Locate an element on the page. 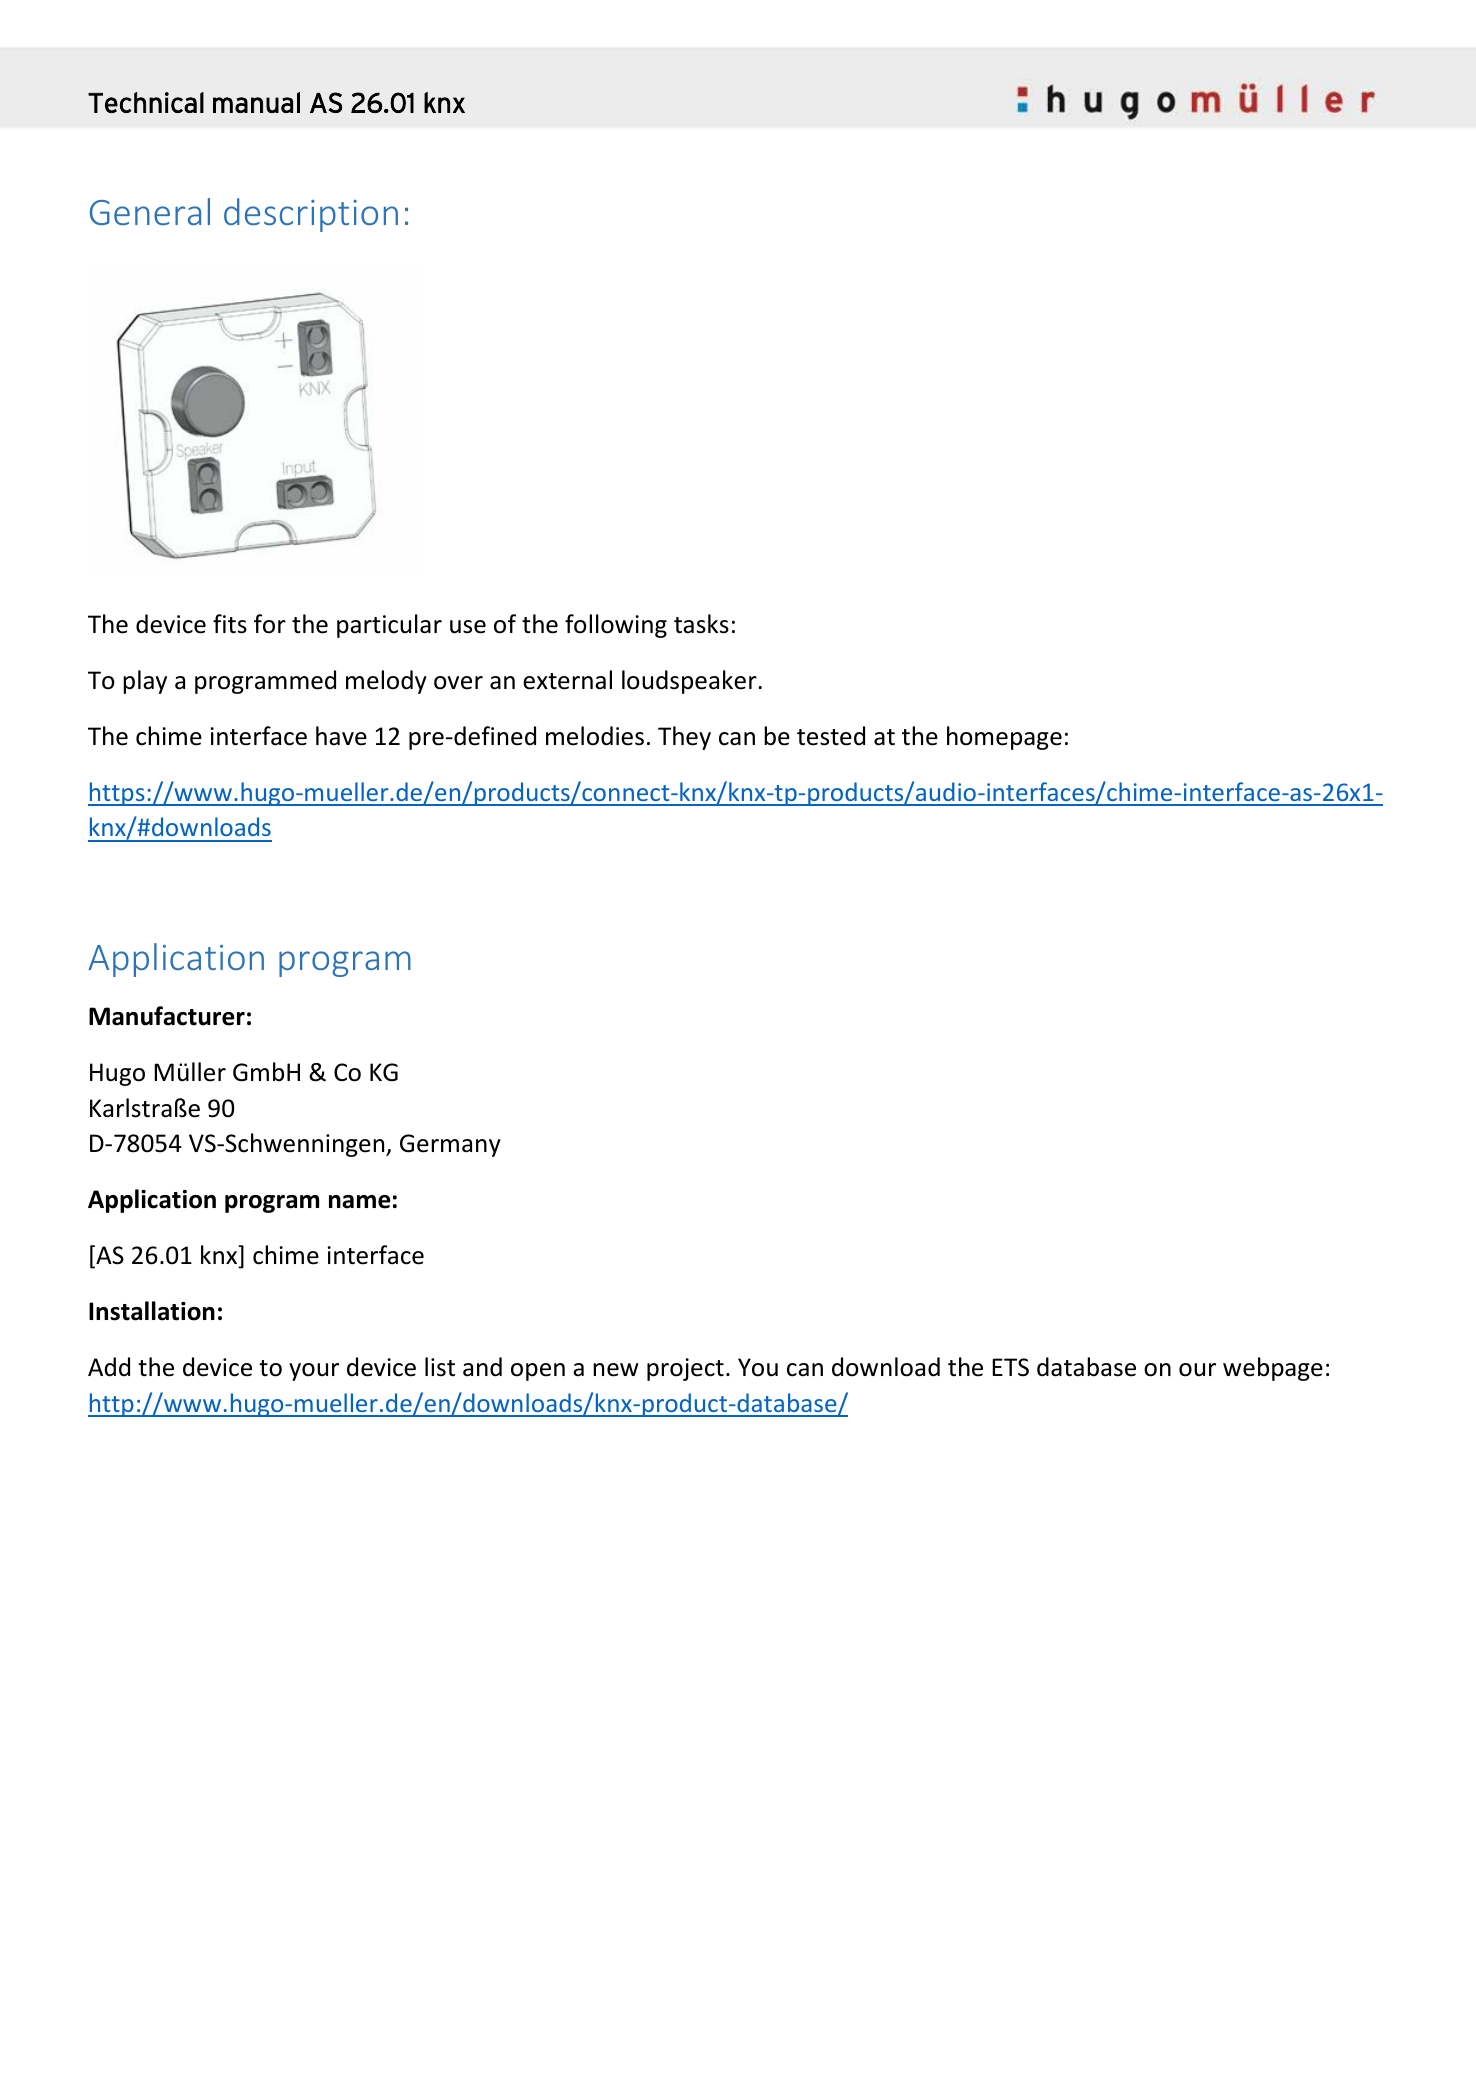 The height and width of the document is (2087, 1476). following is located at coordinates (616, 626).
